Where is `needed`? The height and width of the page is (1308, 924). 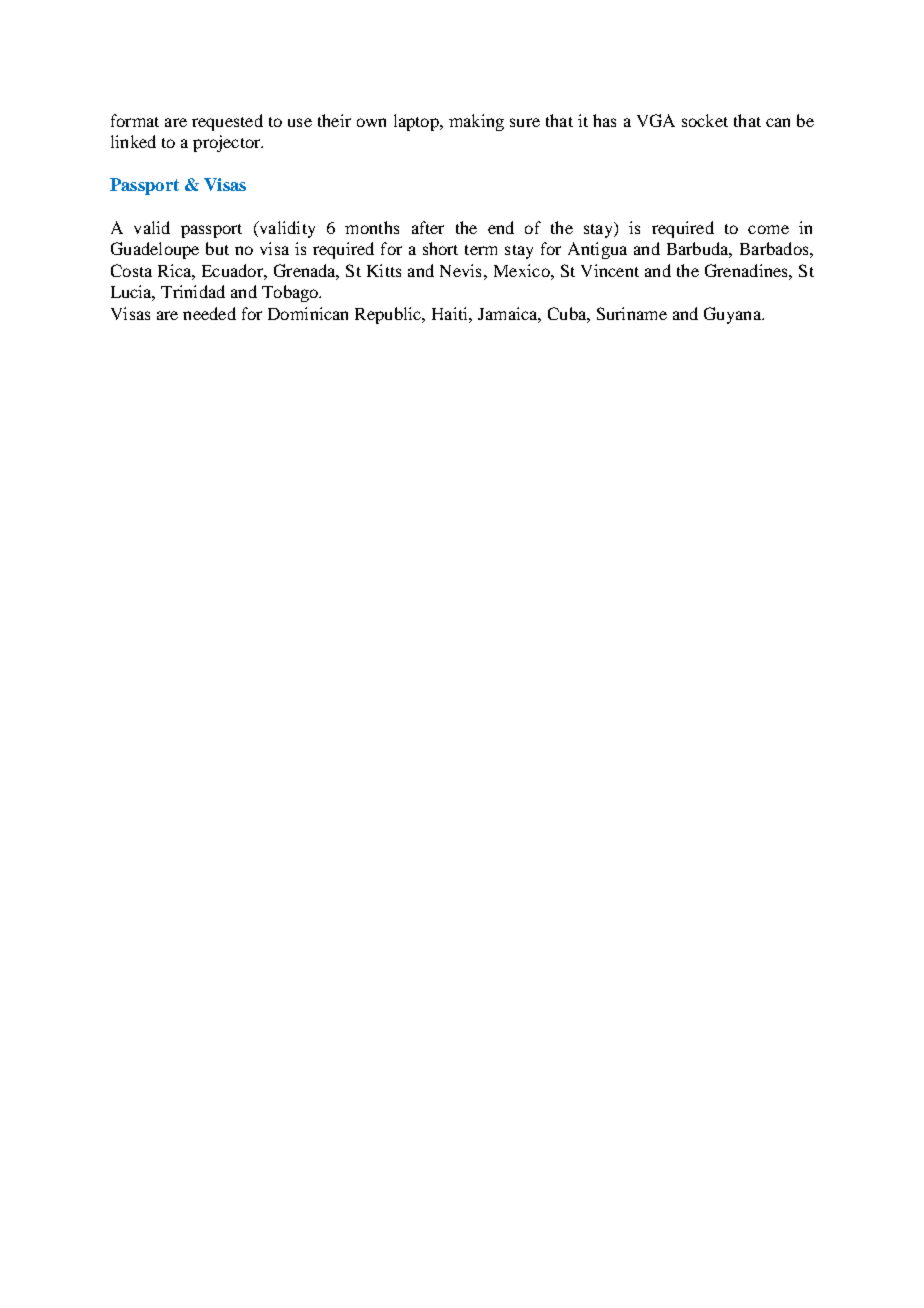 needed is located at coordinates (209, 313).
